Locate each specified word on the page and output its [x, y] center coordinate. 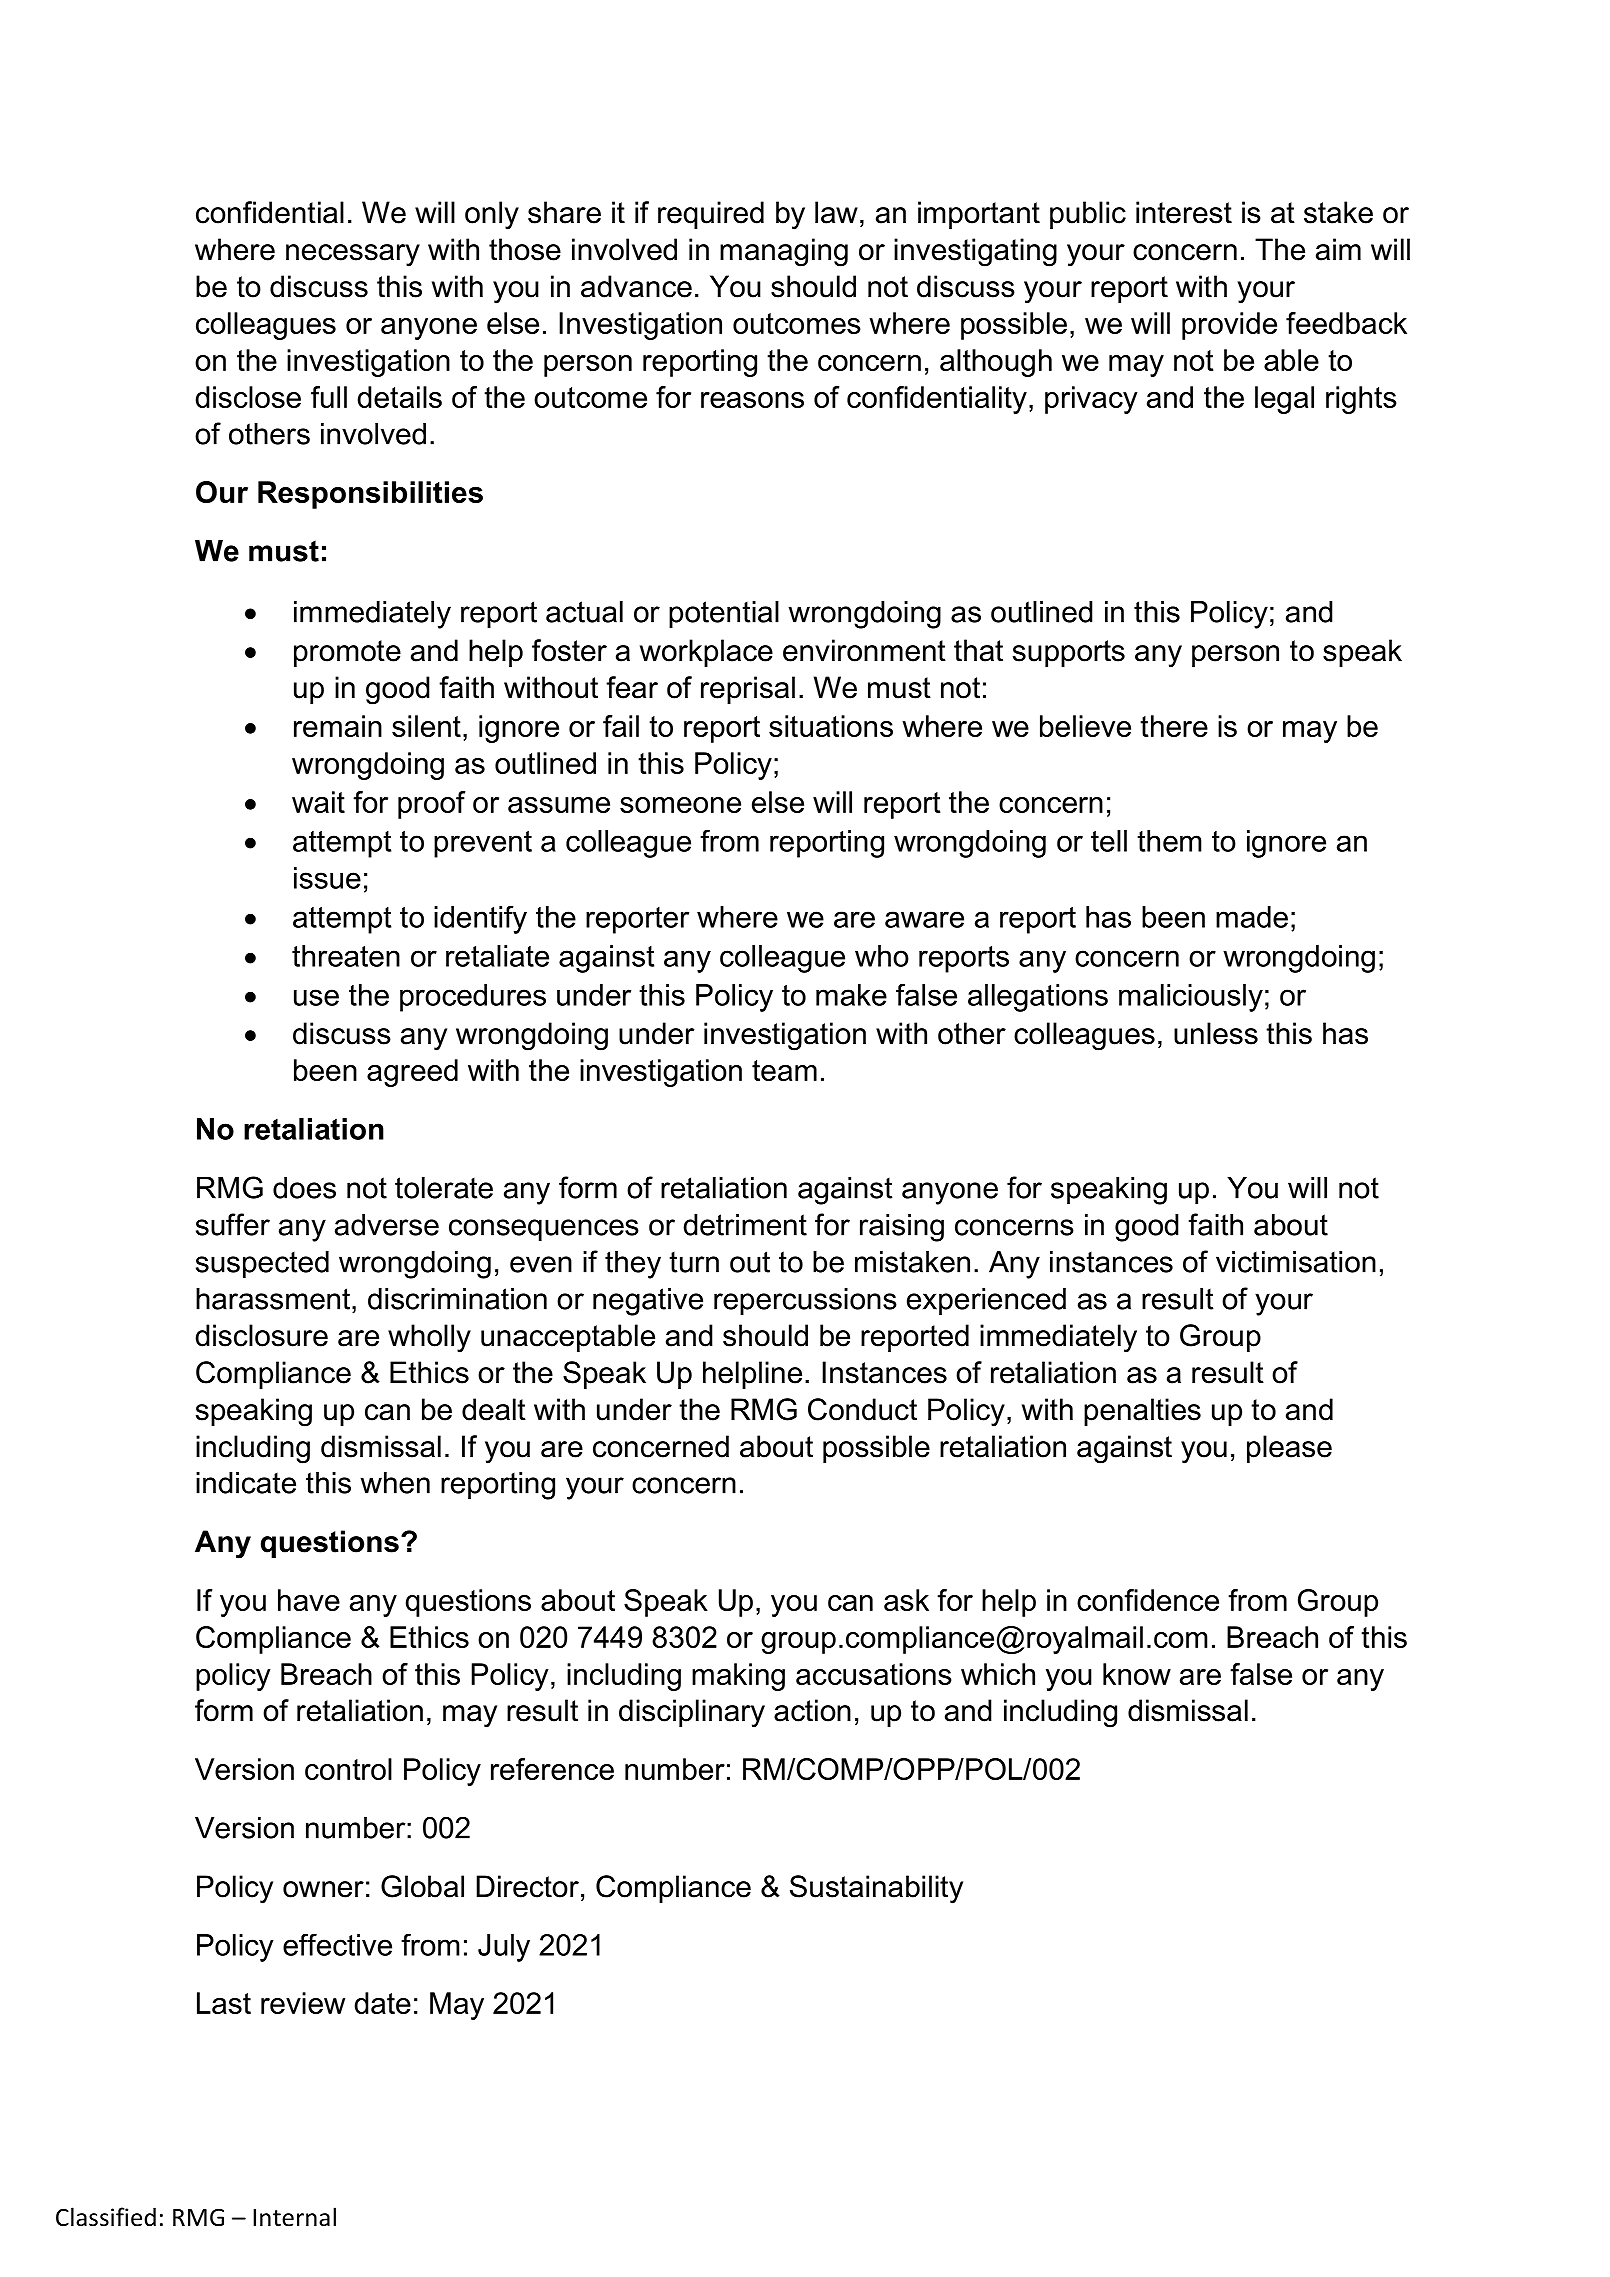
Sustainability [876, 1889]
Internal [294, 2217]
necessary [353, 255]
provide [1229, 326]
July [504, 1948]
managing [784, 252]
